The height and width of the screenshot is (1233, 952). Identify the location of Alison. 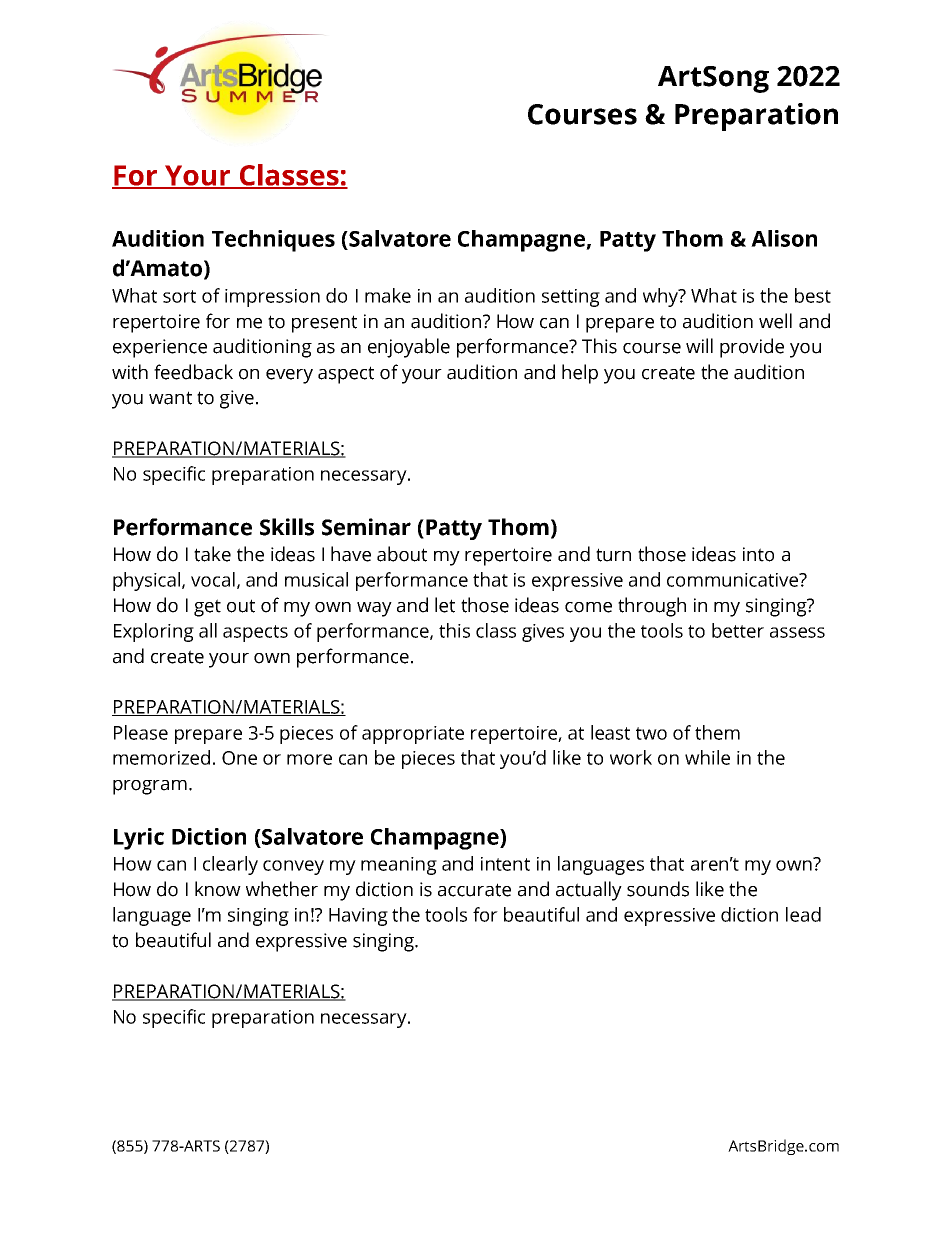
(784, 238).
